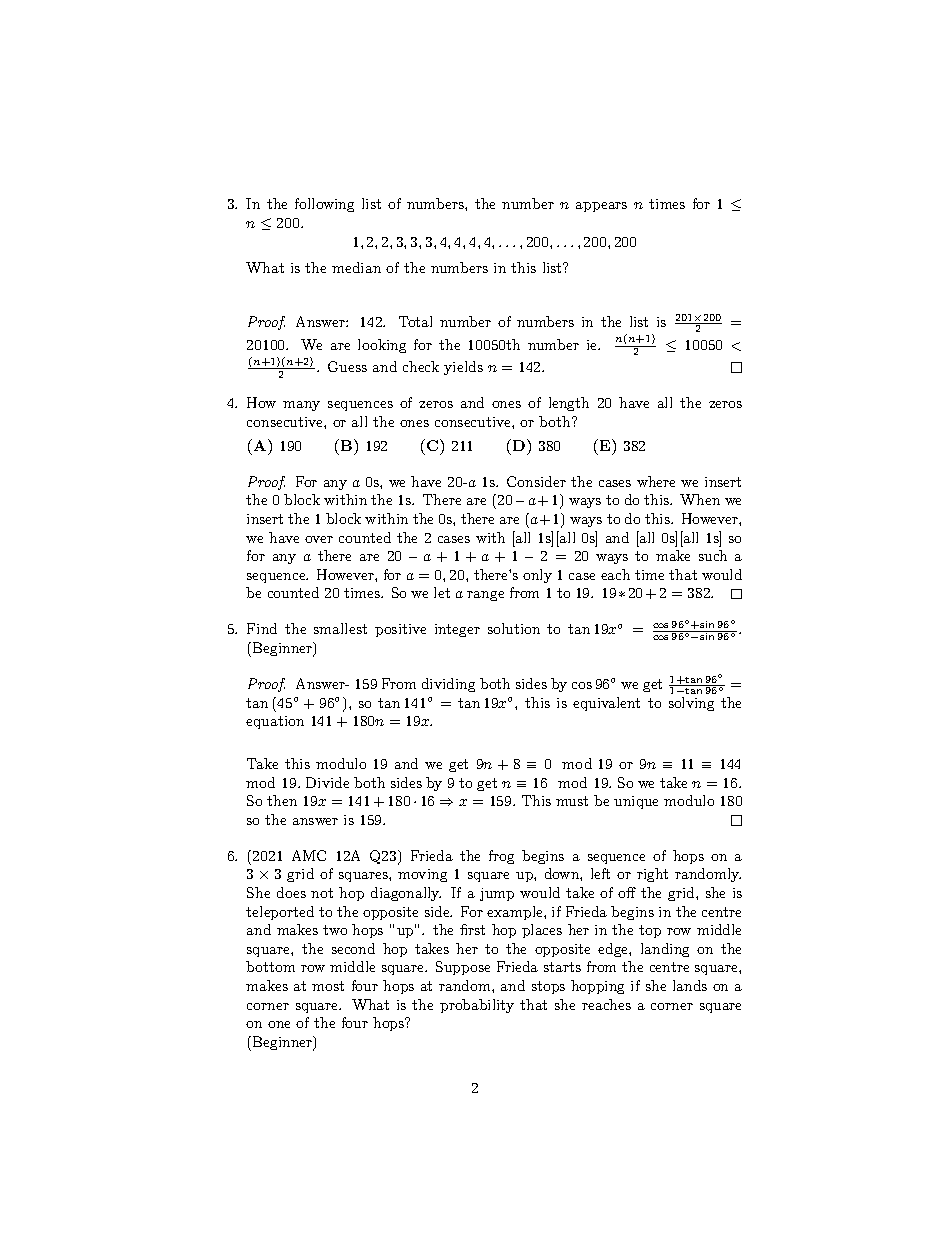 This image has width=952, height=1233. What do you see at coordinates (656, 481) in the image?
I see `where` at bounding box center [656, 481].
